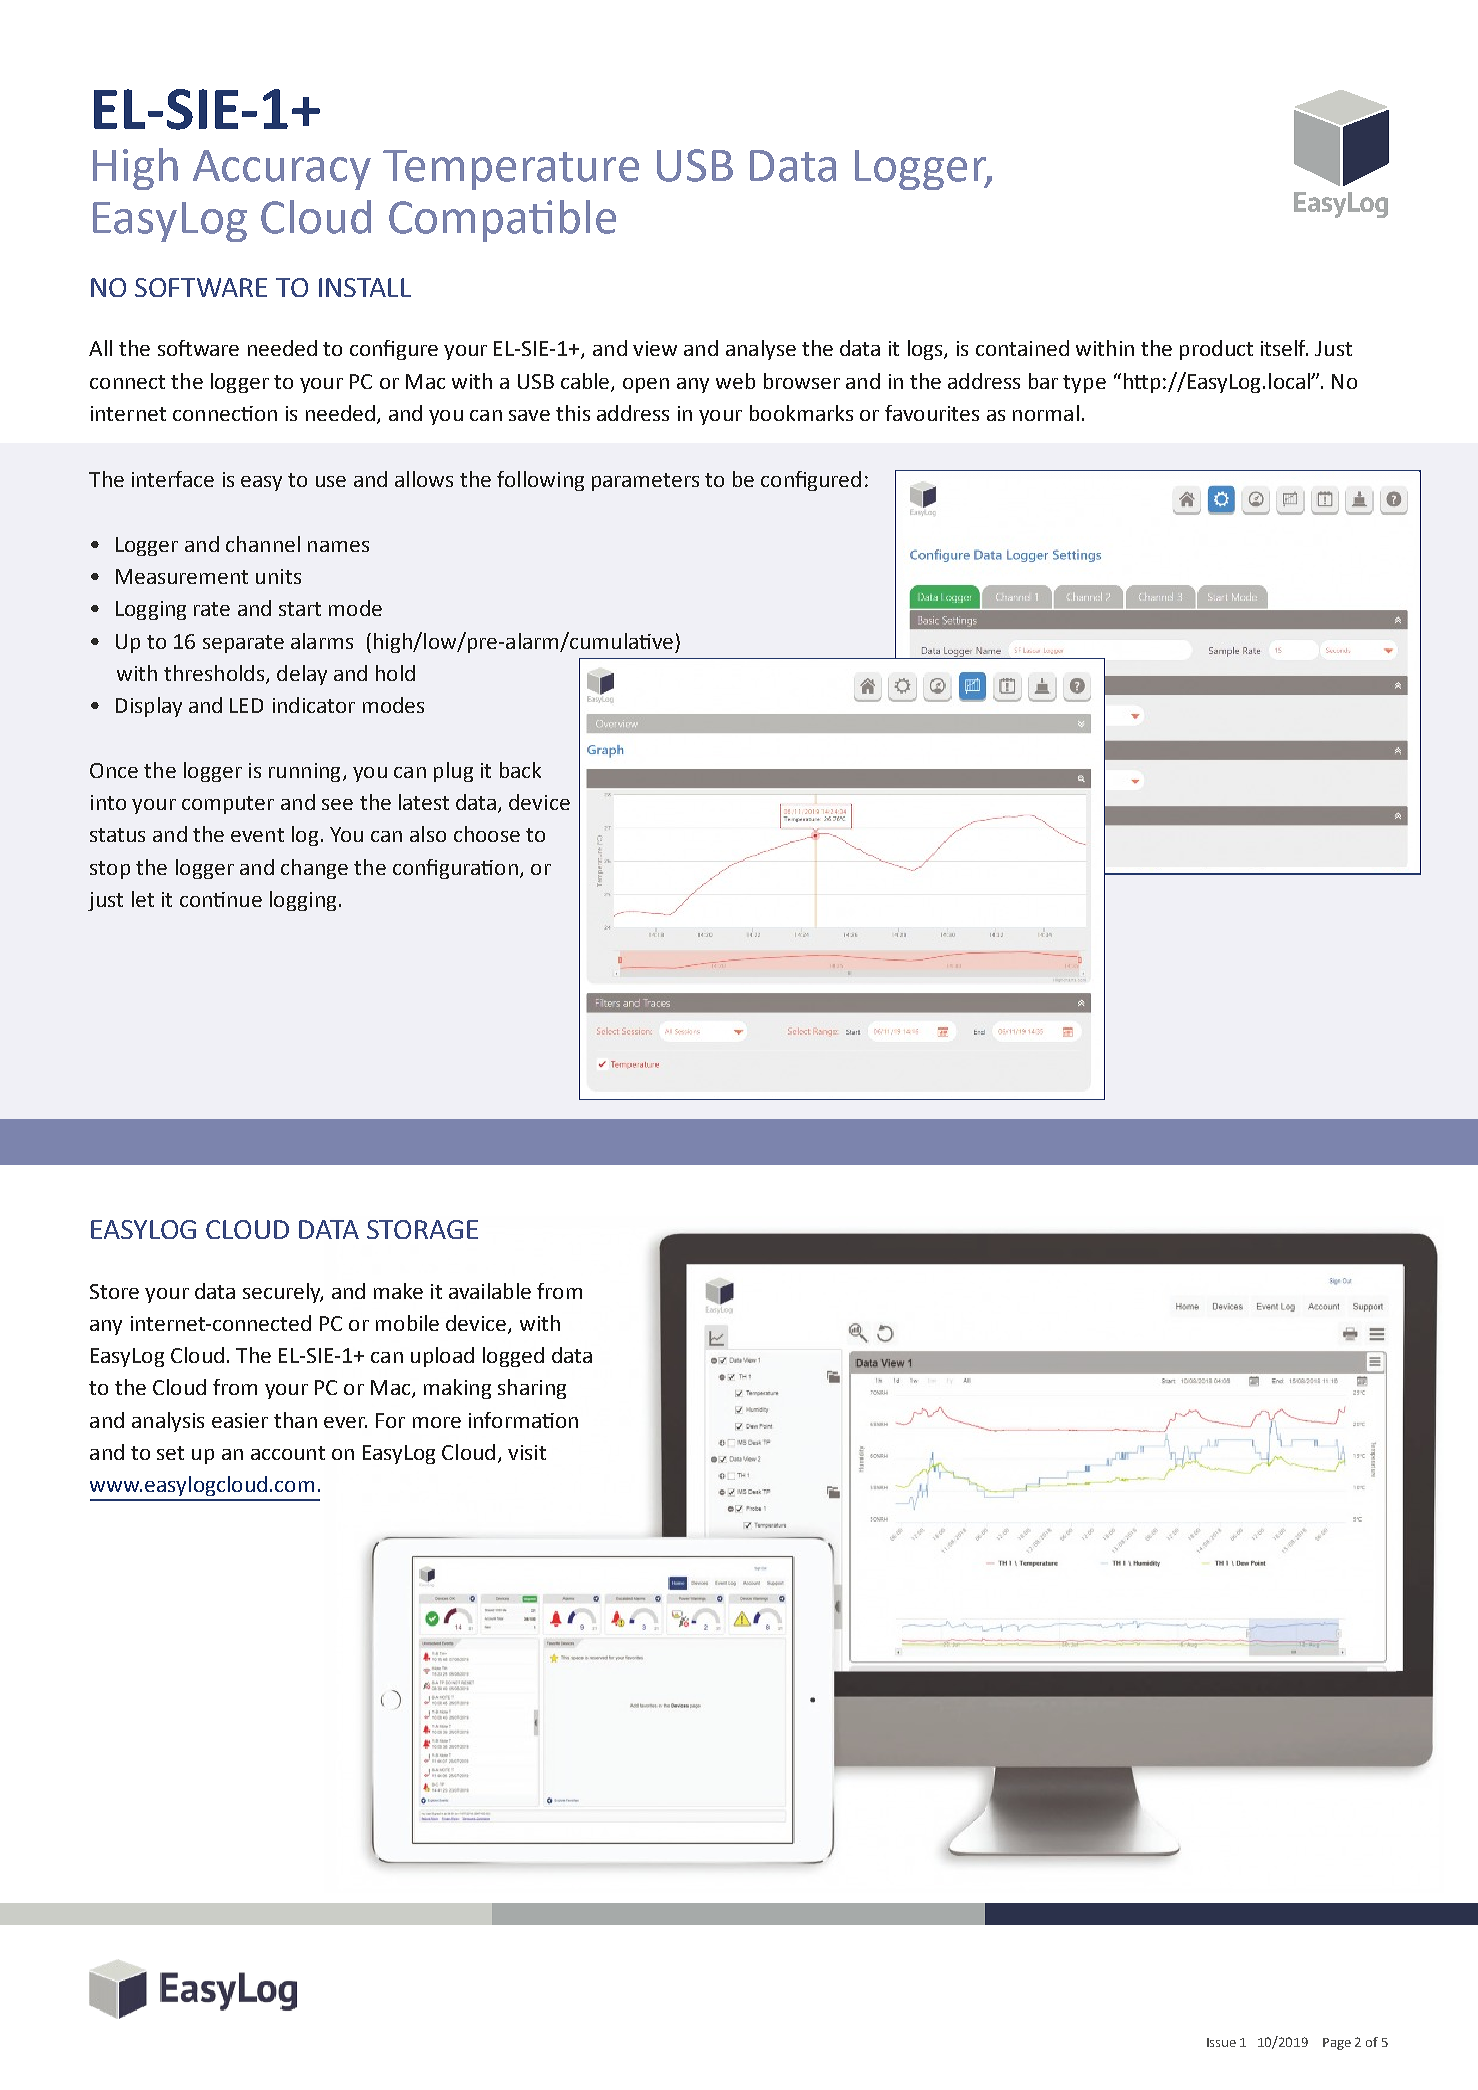  I want to click on STORAGE, so click(422, 1229).
